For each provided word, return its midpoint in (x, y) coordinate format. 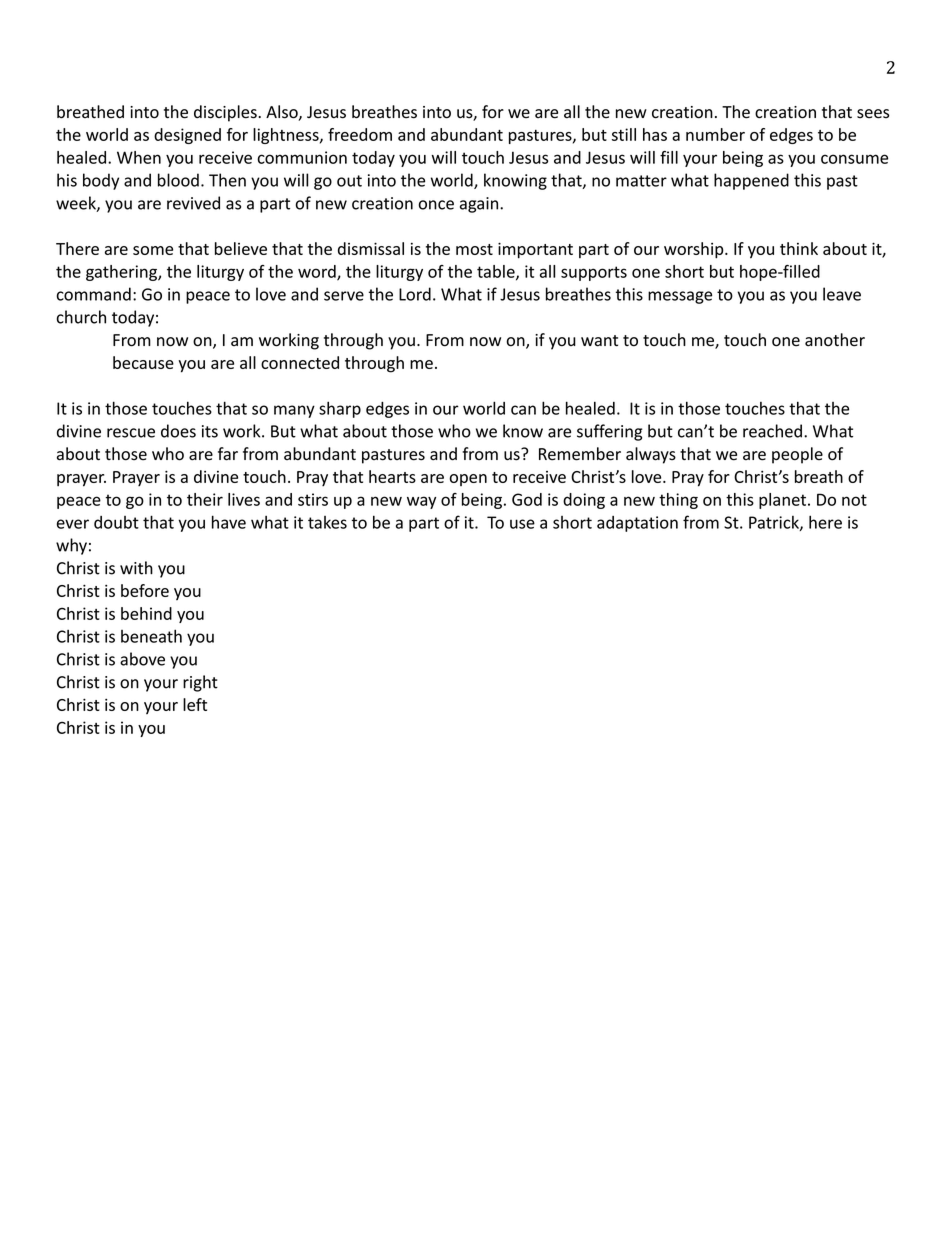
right (200, 683)
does (178, 431)
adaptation (637, 524)
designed (187, 136)
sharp (340, 409)
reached (772, 431)
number (715, 134)
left (195, 704)
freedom (360, 134)
